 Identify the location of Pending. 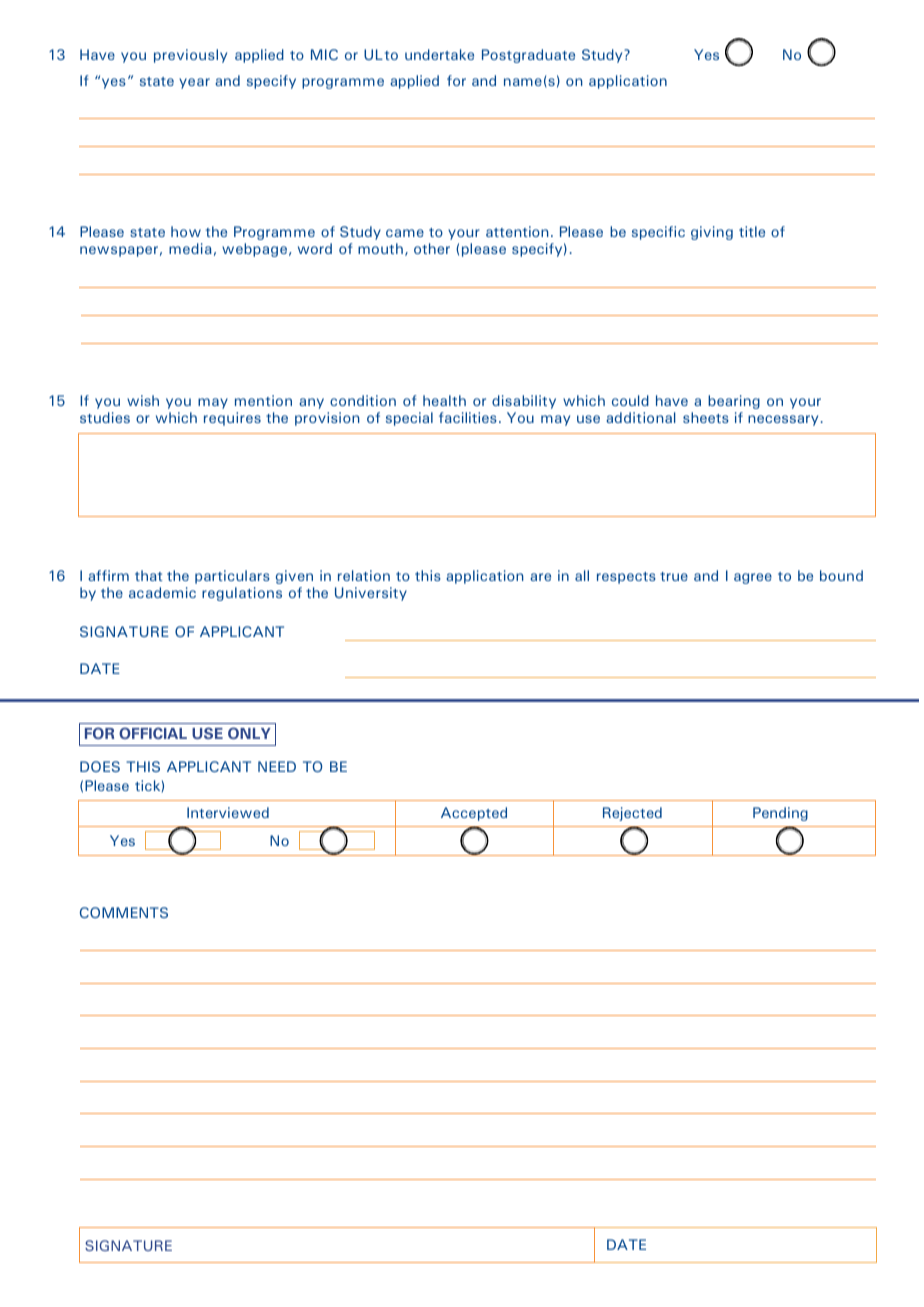
(780, 814).
